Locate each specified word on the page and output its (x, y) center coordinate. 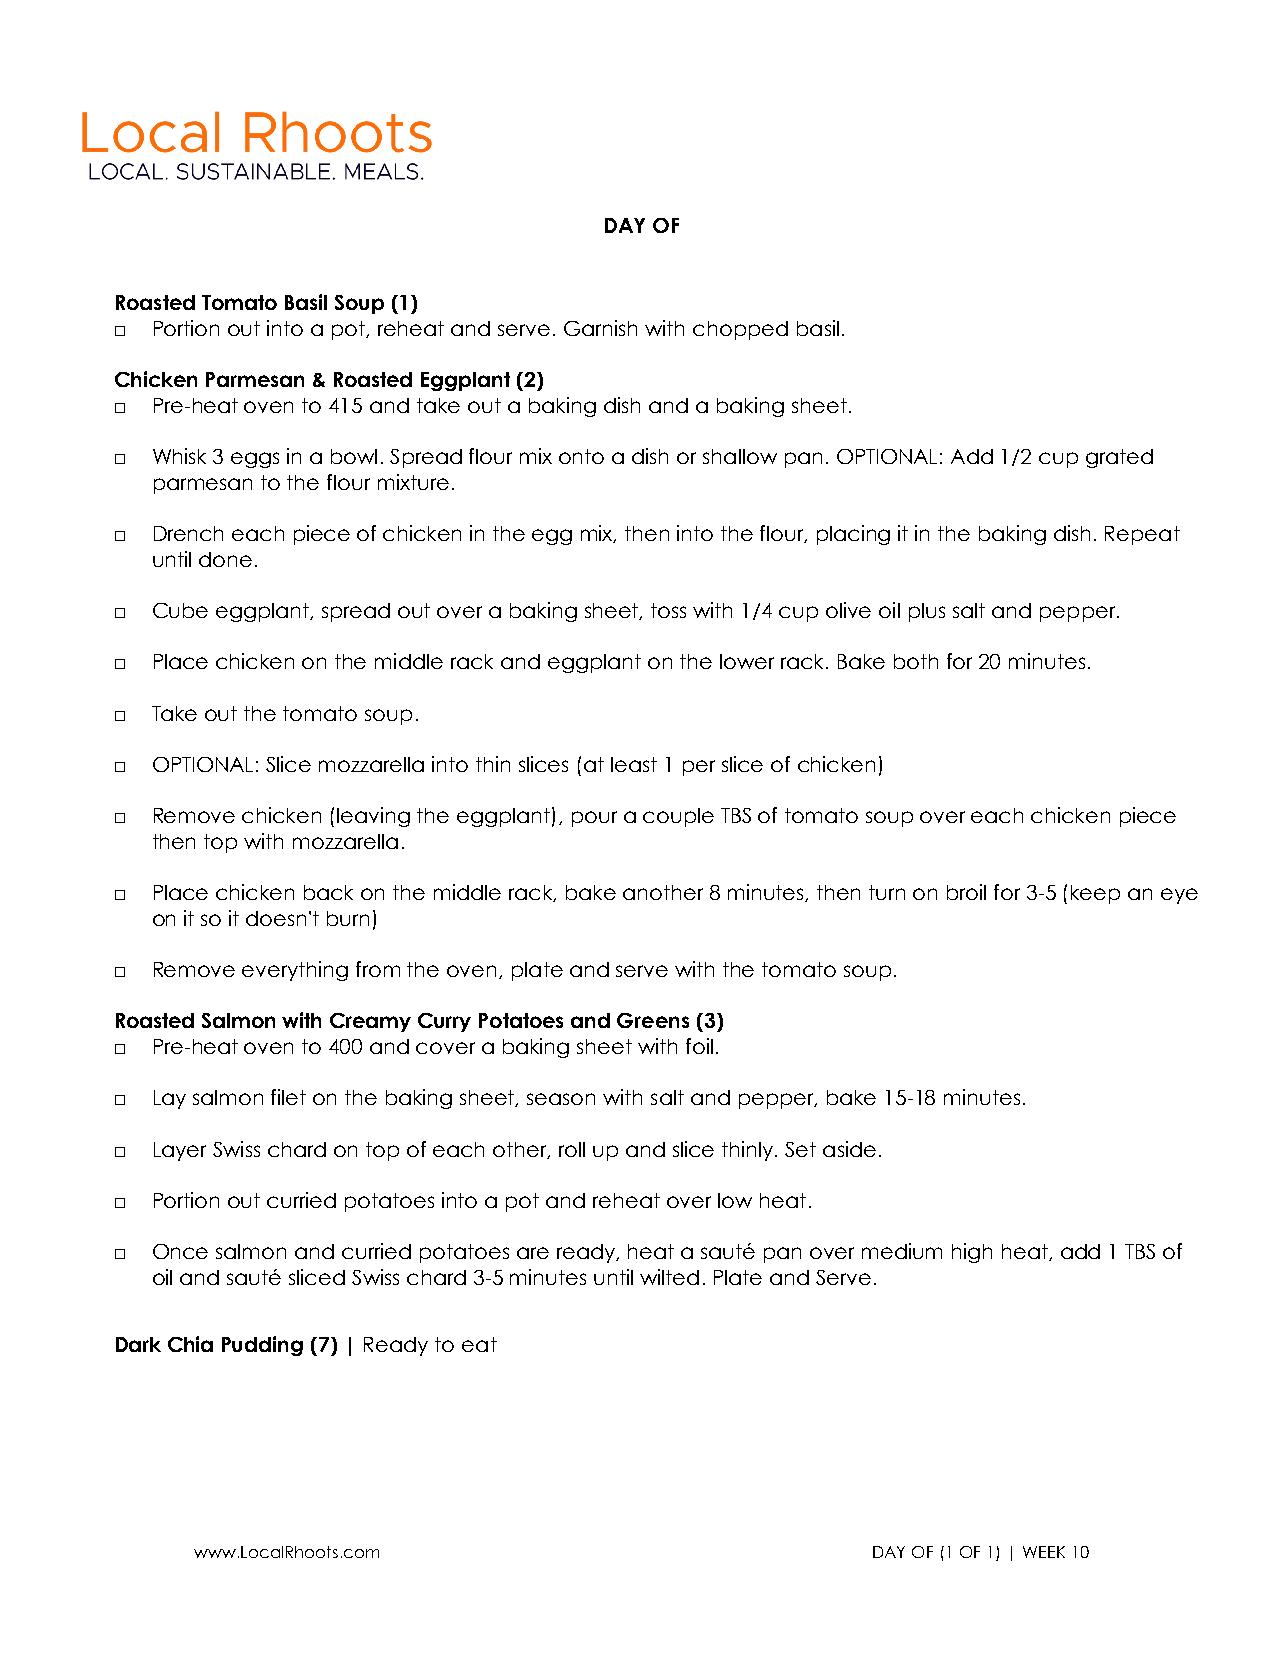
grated (1119, 458)
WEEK (1044, 1552)
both (916, 661)
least (634, 764)
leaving (373, 817)
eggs (255, 460)
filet (288, 1097)
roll (572, 1149)
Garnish (600, 328)
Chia (190, 1344)
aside (849, 1149)
